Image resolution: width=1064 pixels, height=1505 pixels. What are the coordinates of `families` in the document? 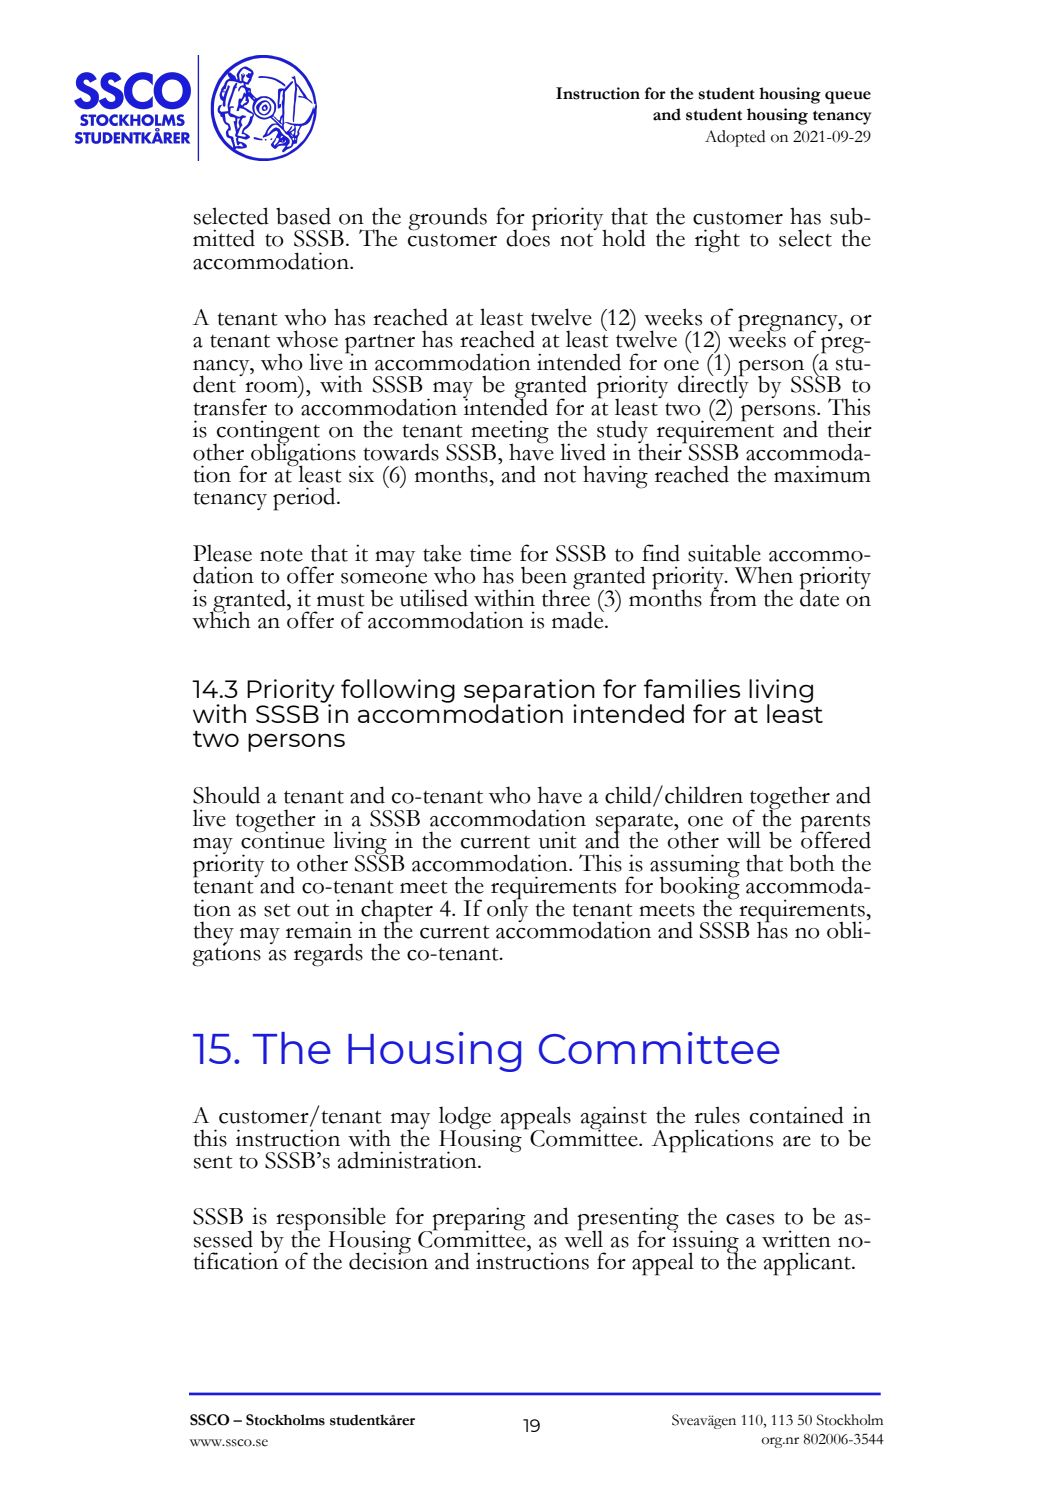 It's located at (692, 688).
